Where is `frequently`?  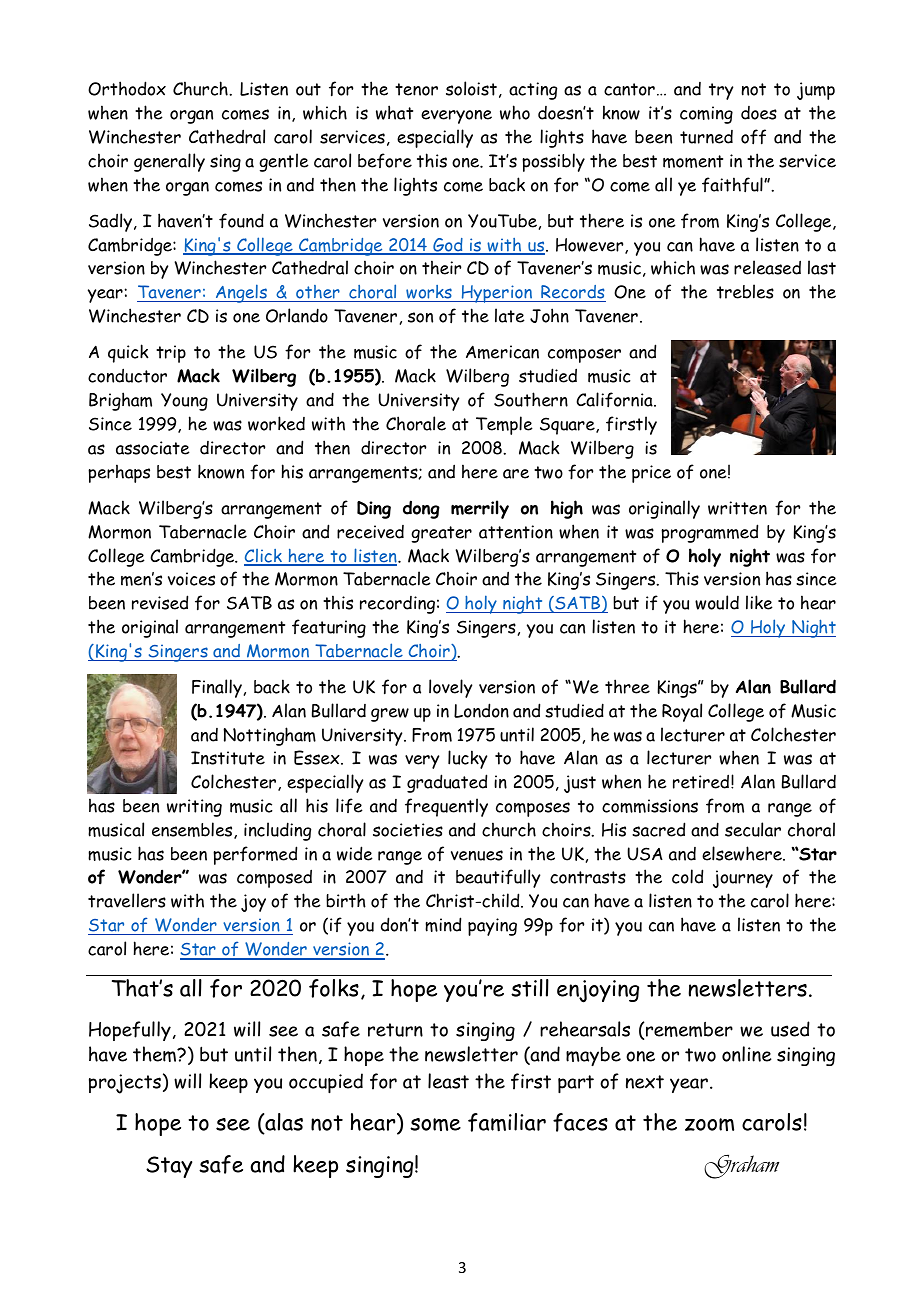 frequently is located at coordinates (446, 807).
